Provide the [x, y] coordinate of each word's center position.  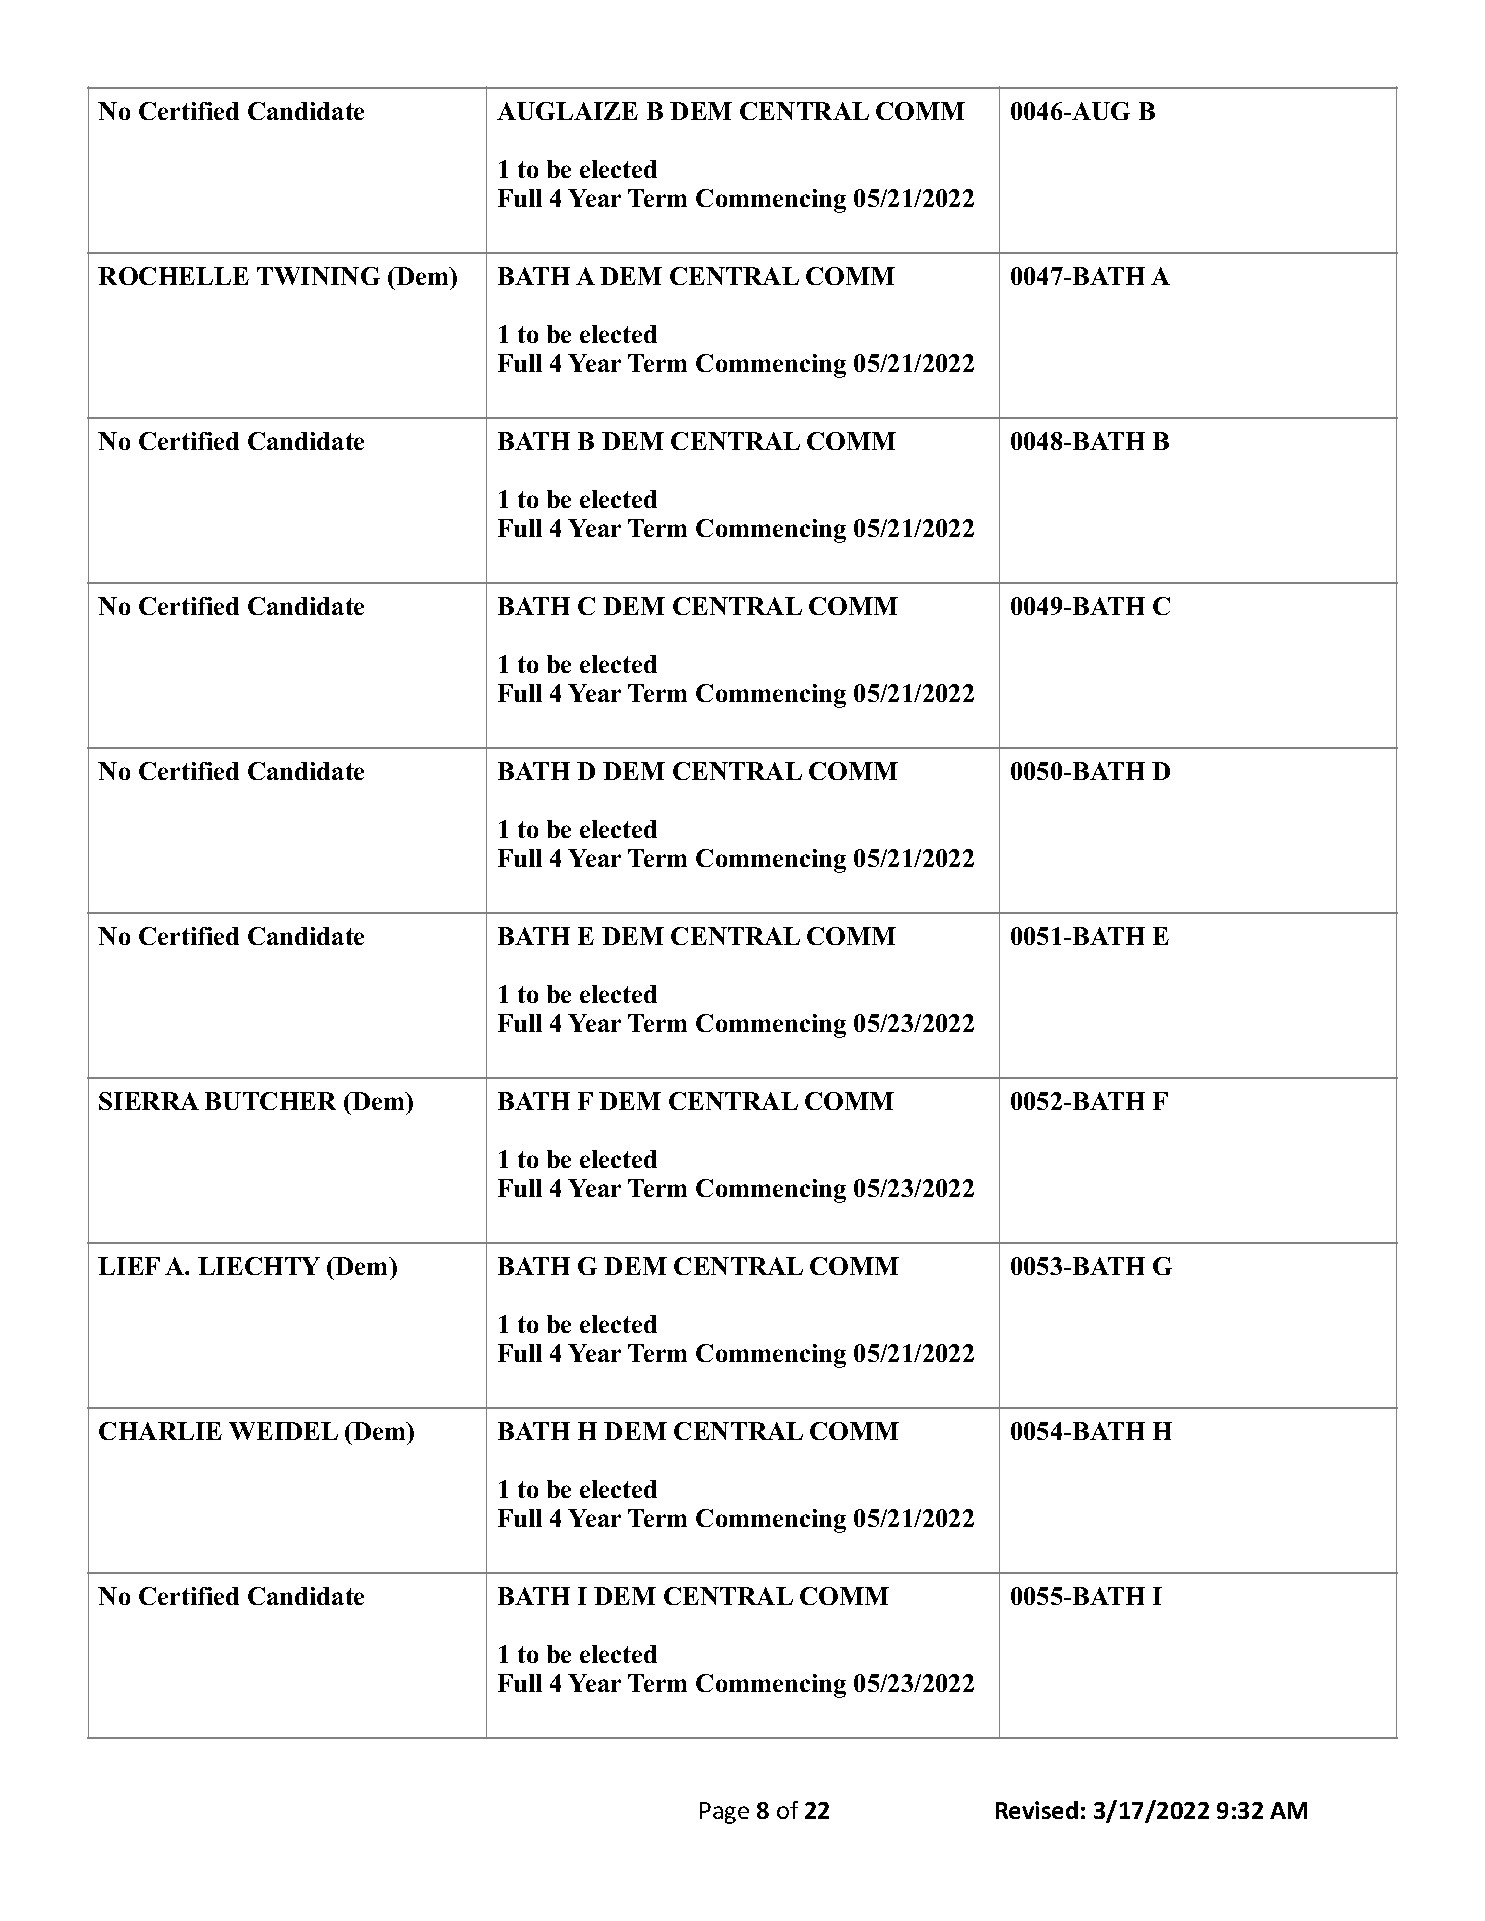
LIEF [129, 1266]
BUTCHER [270, 1101]
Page [724, 1813]
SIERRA [149, 1101]
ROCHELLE [173, 276]
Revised [1037, 1810]
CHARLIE [160, 1431]
